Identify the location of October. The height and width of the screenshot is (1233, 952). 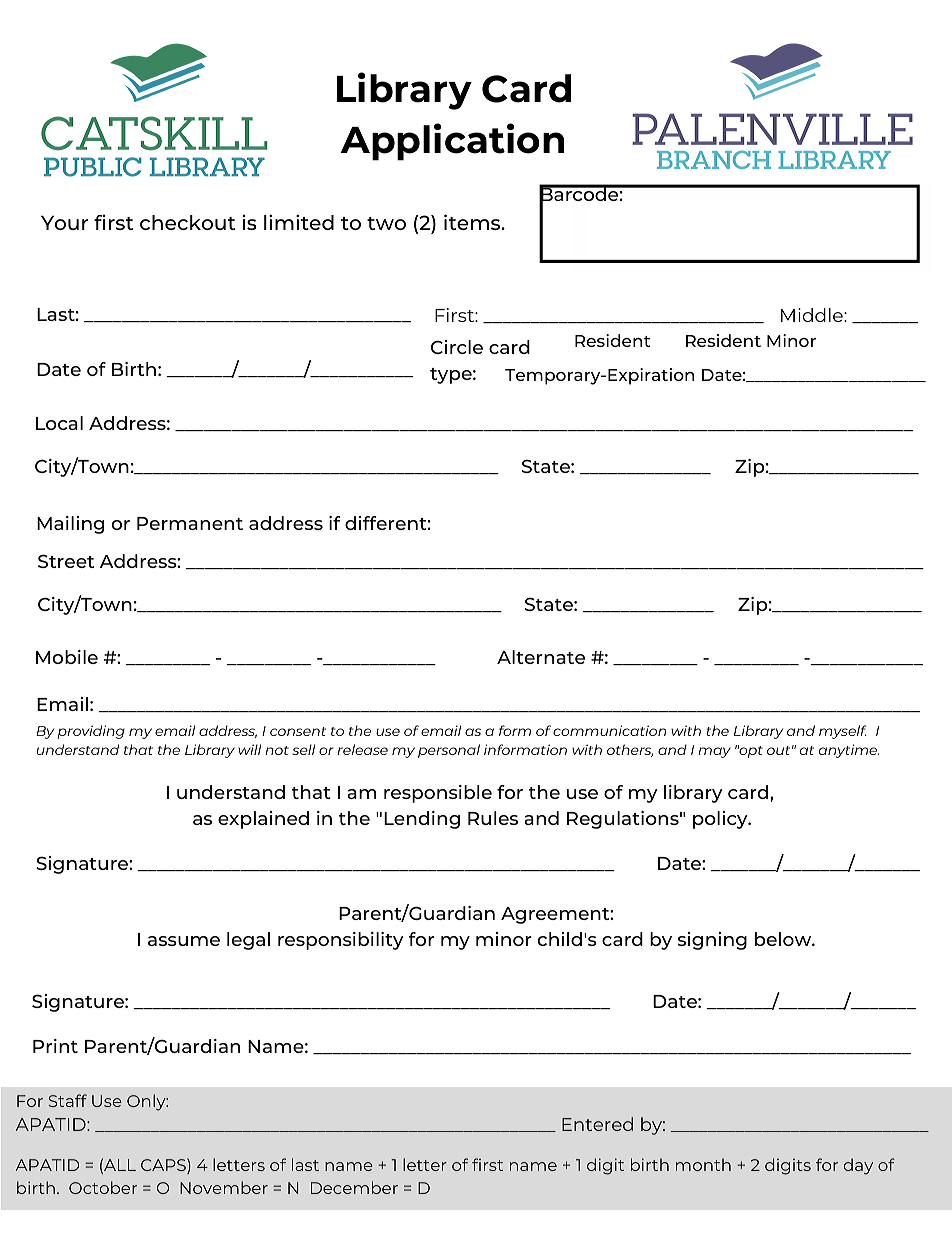
(103, 1187).
